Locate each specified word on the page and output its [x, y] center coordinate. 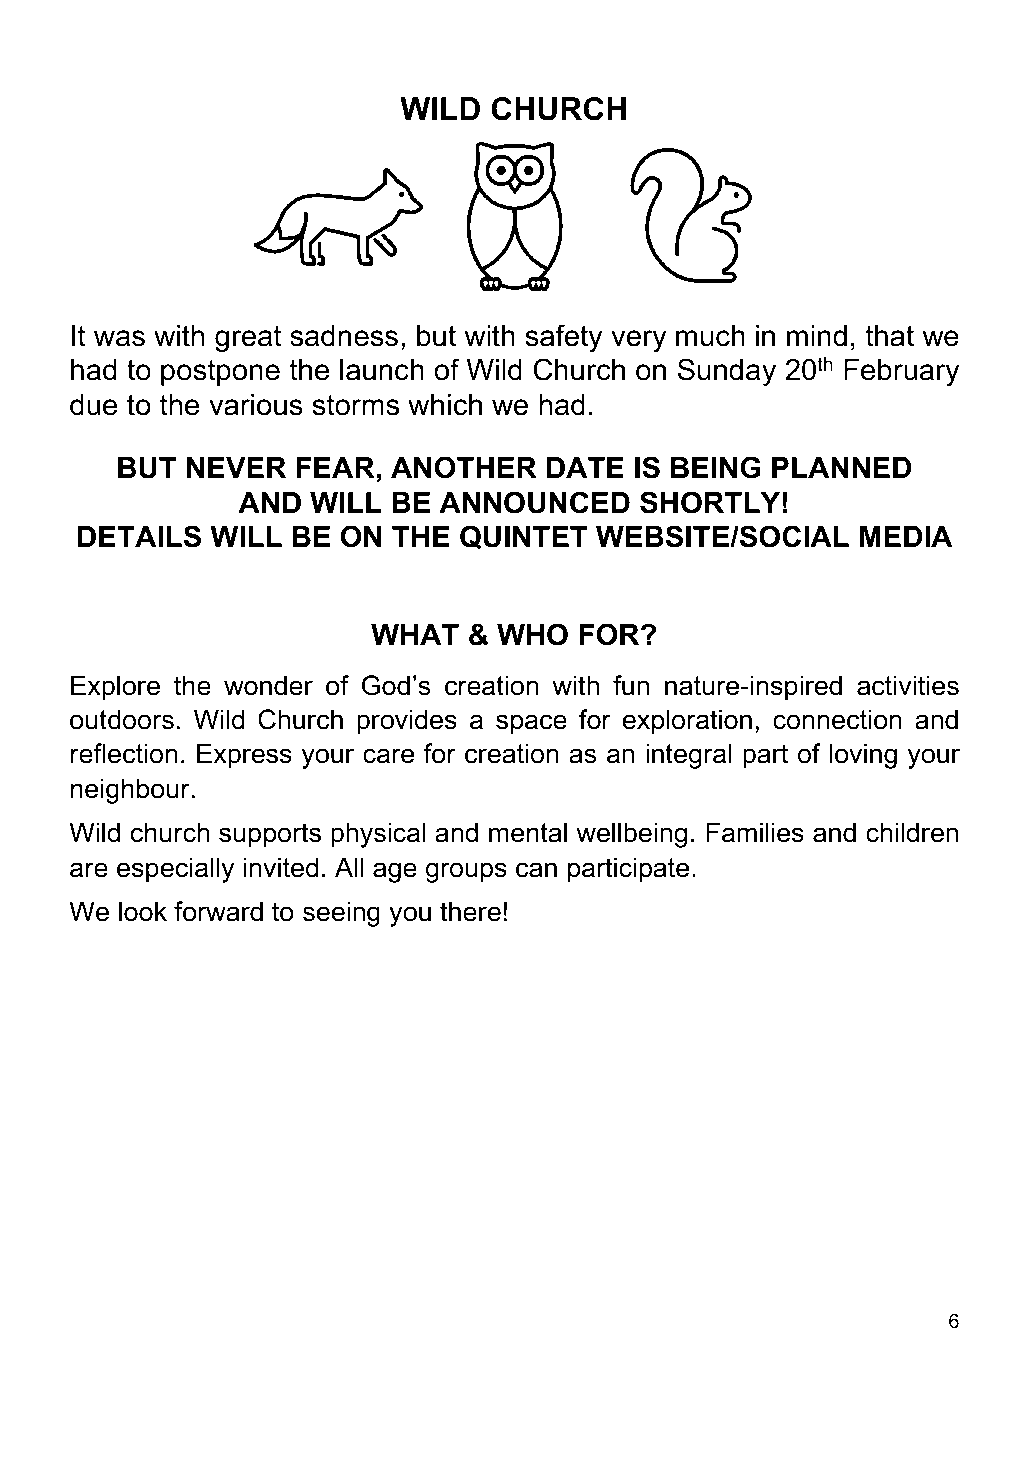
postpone [220, 372]
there [470, 911]
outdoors [122, 719]
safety [564, 338]
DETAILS [139, 536]
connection [837, 719]
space [531, 724]
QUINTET [523, 537]
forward [218, 911]
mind [817, 336]
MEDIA [906, 536]
